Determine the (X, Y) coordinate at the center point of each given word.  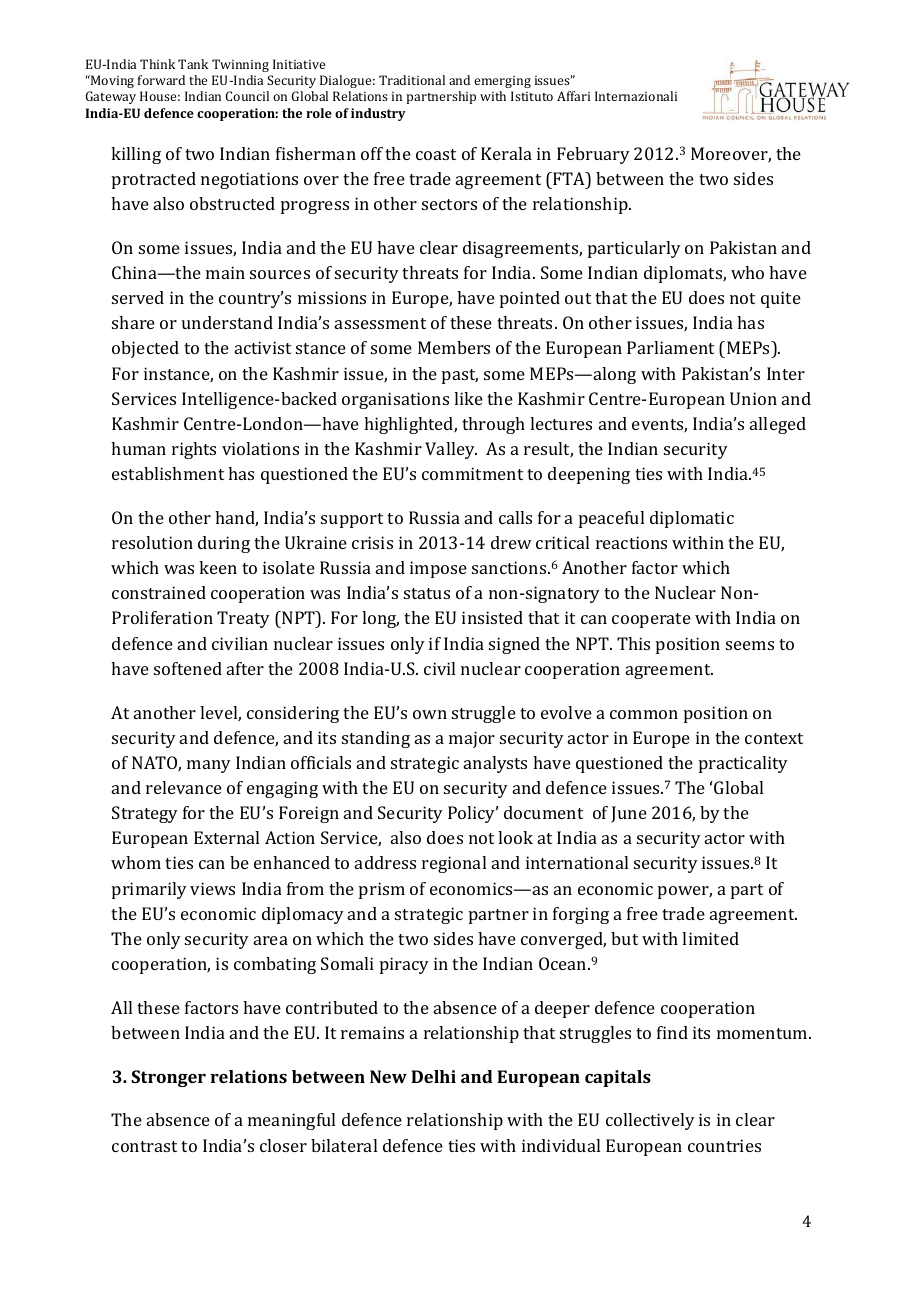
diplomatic (692, 519)
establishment (168, 473)
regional (454, 864)
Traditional (412, 80)
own (430, 714)
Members (454, 347)
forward (161, 80)
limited (710, 938)
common (644, 714)
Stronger (168, 1078)
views (212, 888)
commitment (472, 473)
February (593, 155)
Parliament (670, 347)
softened (188, 668)
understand (227, 322)
